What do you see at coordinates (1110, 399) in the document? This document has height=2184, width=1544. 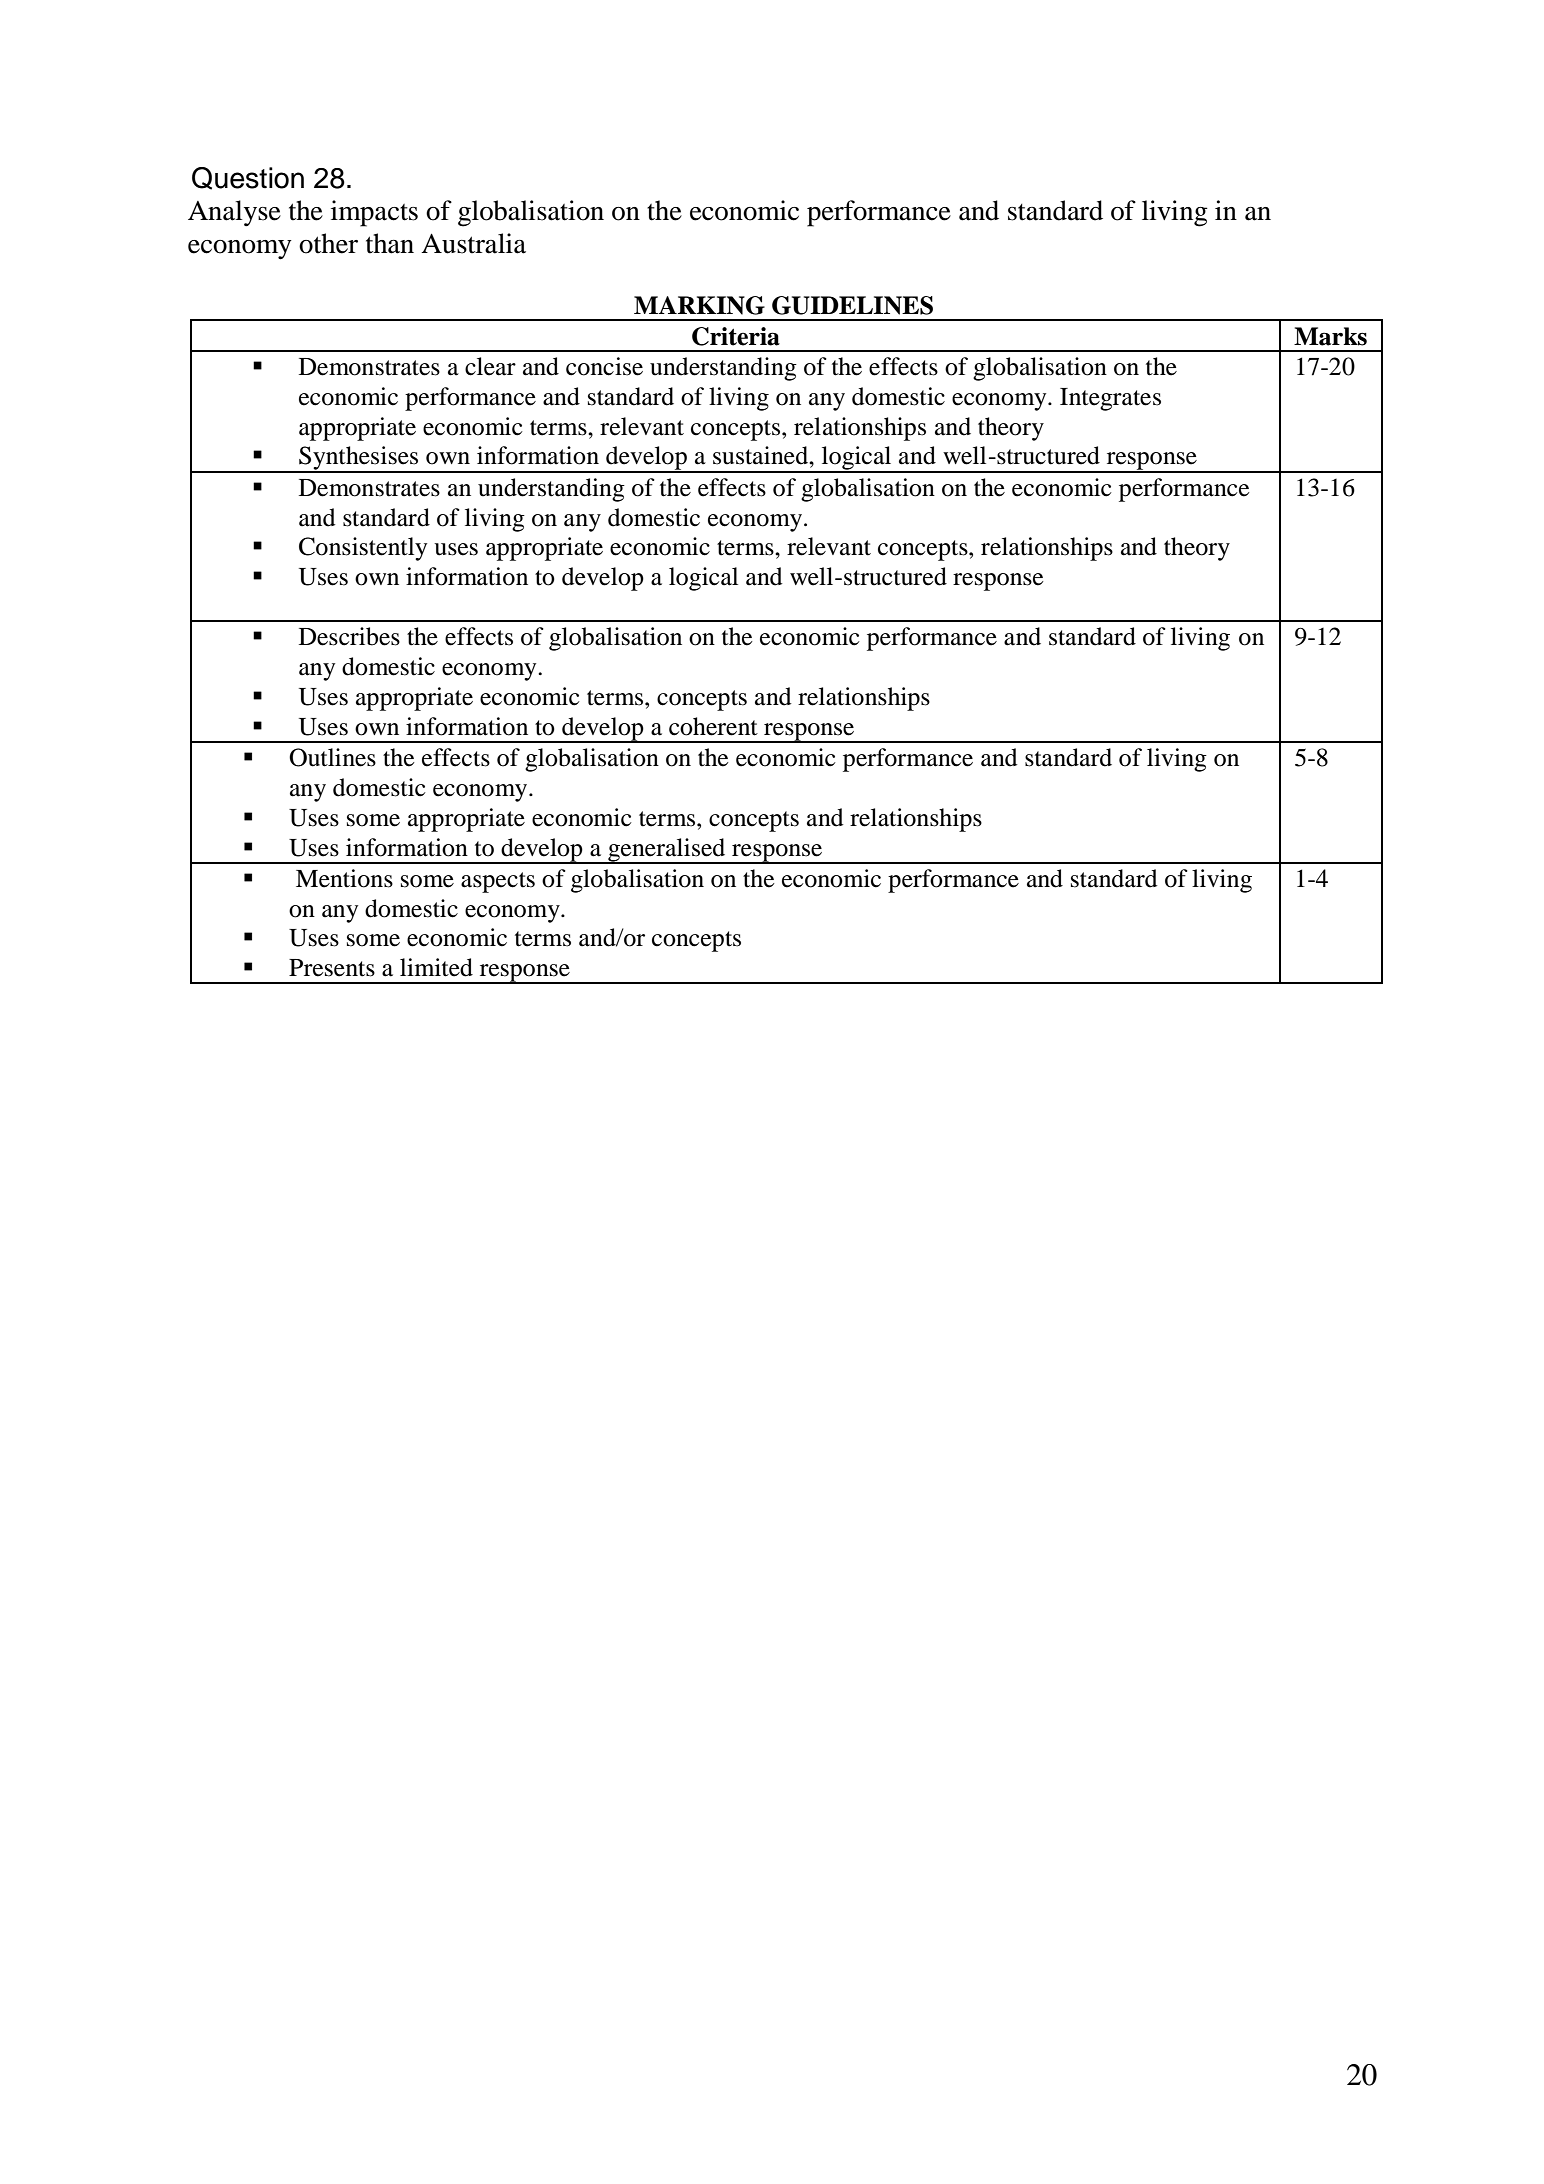 I see `Integrates` at bounding box center [1110, 399].
